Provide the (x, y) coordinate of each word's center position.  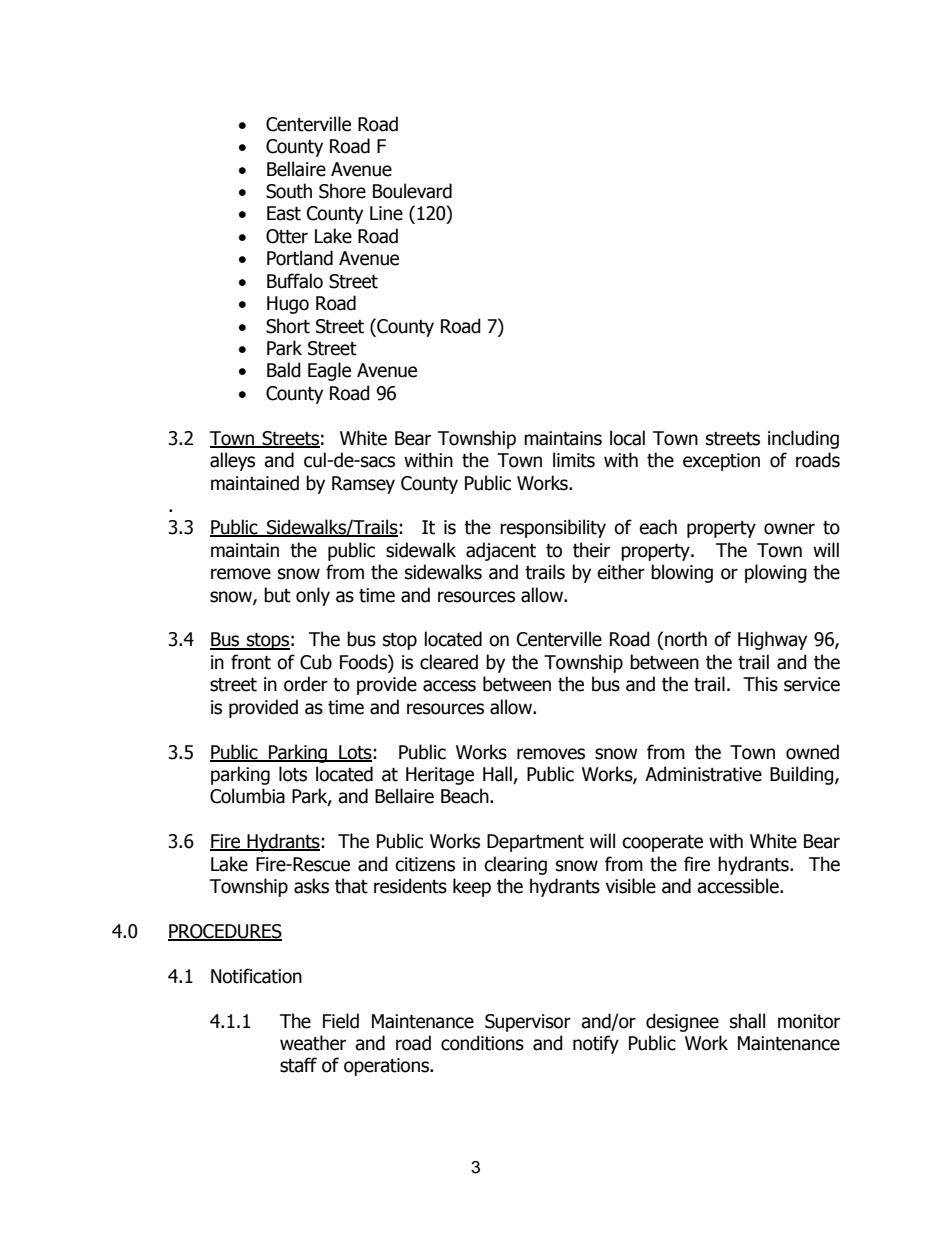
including (803, 439)
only (313, 596)
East (284, 213)
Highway (772, 640)
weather (313, 1043)
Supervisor (528, 1023)
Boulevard (412, 191)
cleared (449, 662)
